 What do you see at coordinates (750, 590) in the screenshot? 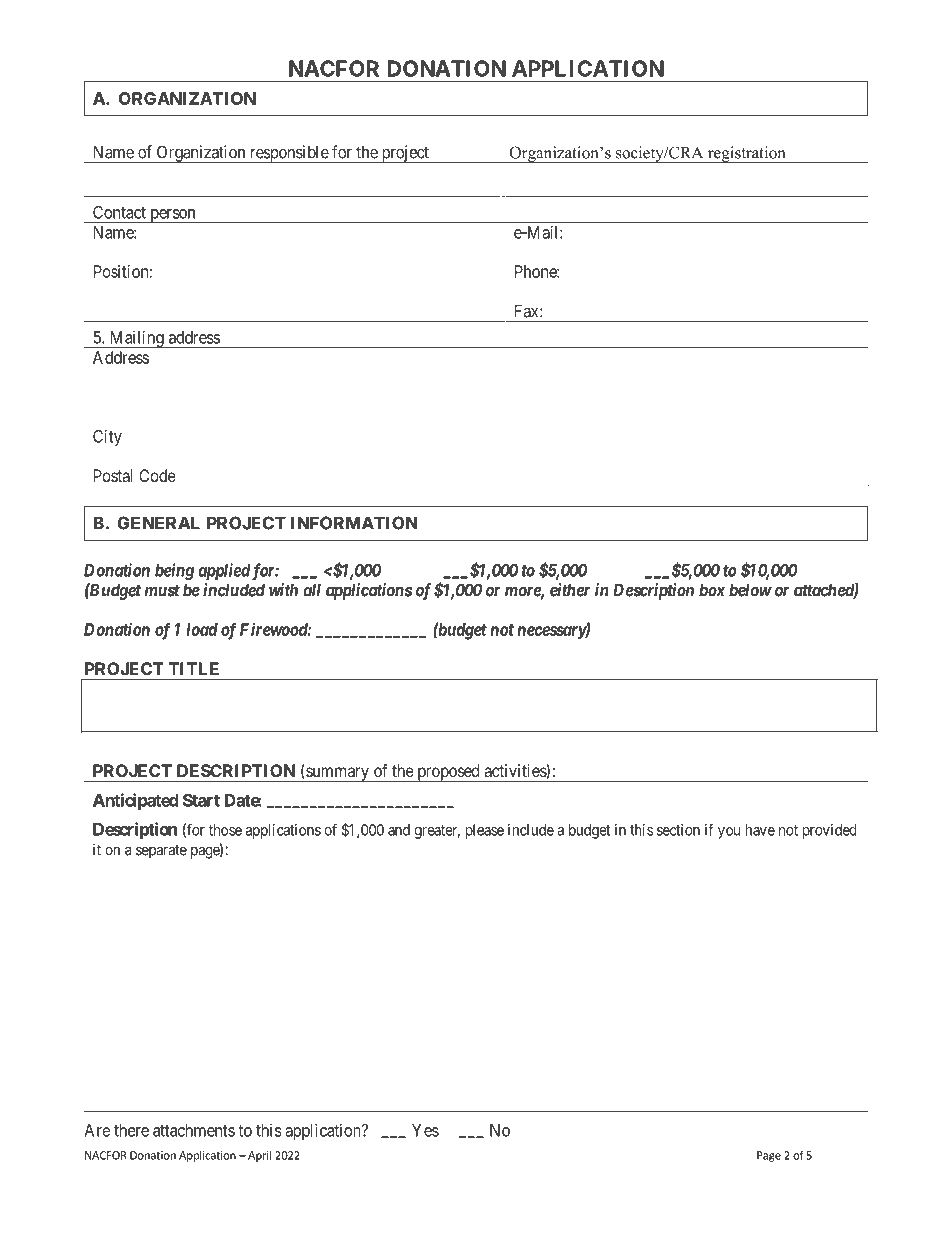
I see `below` at bounding box center [750, 590].
